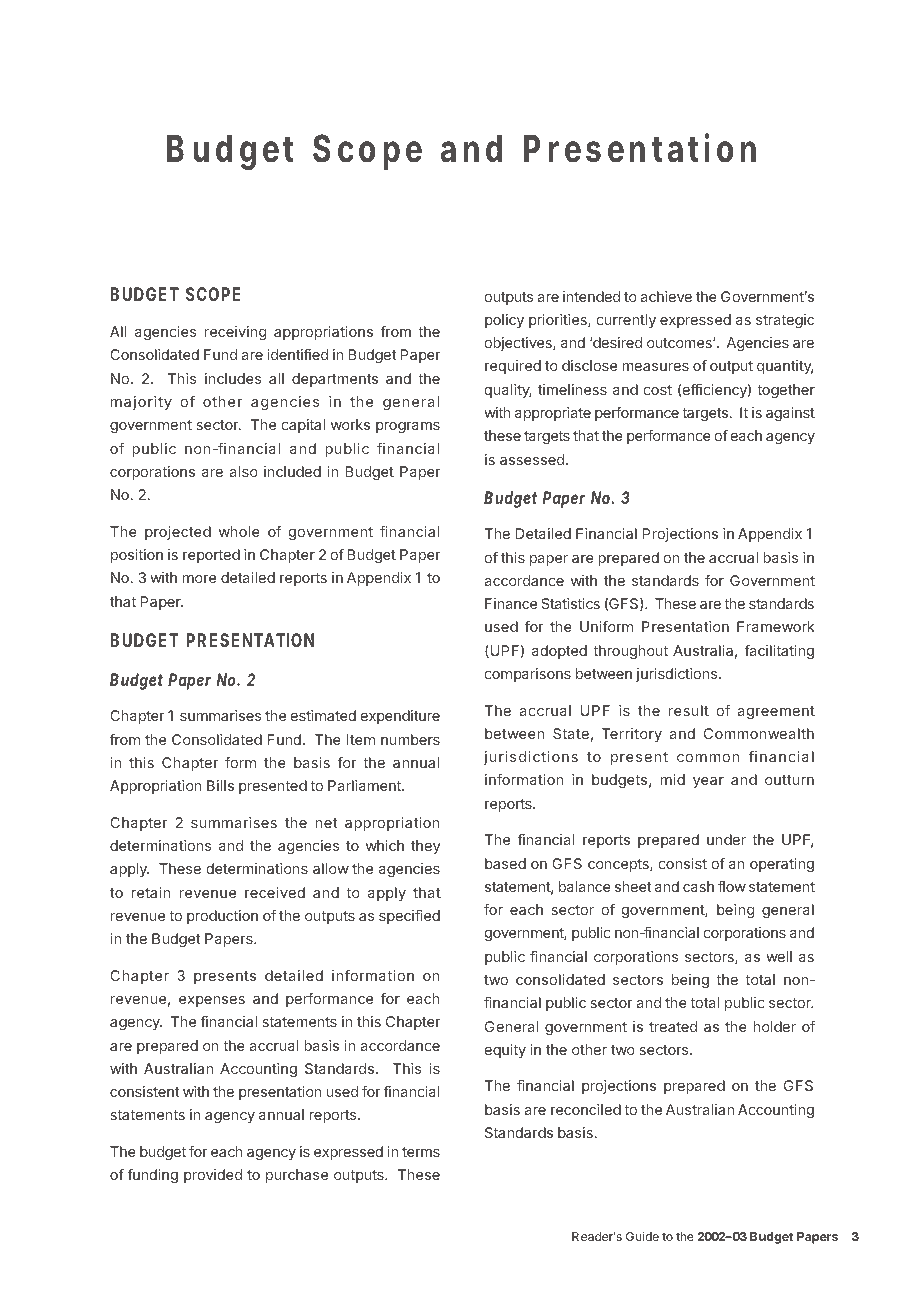 The image size is (924, 1308). What do you see at coordinates (235, 333) in the image?
I see `receiving` at bounding box center [235, 333].
